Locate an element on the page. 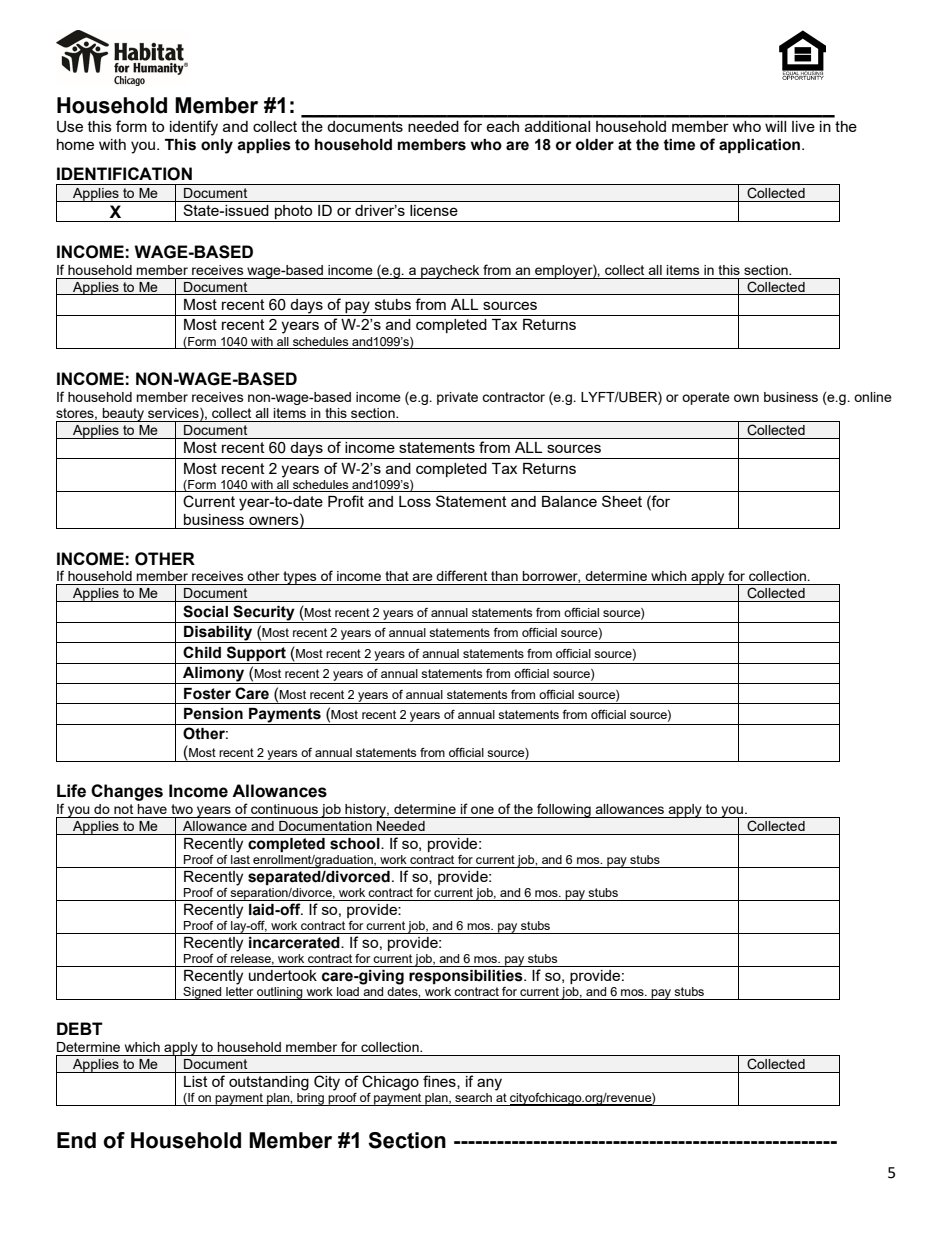 The width and height of the document is (952, 1233). following is located at coordinates (564, 810).
